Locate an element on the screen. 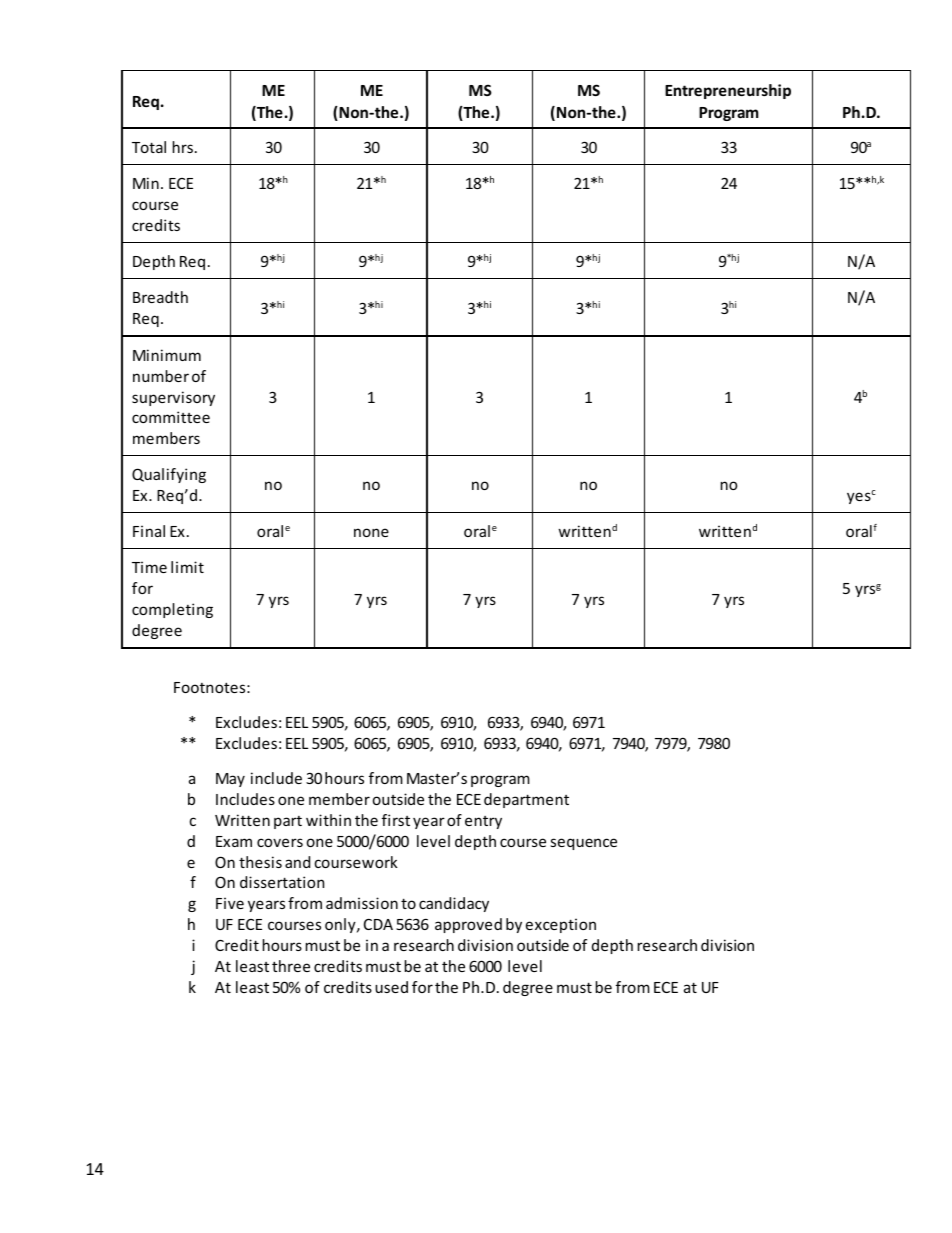 The height and width of the screenshot is (1233, 952). hrs is located at coordinates (183, 147).
